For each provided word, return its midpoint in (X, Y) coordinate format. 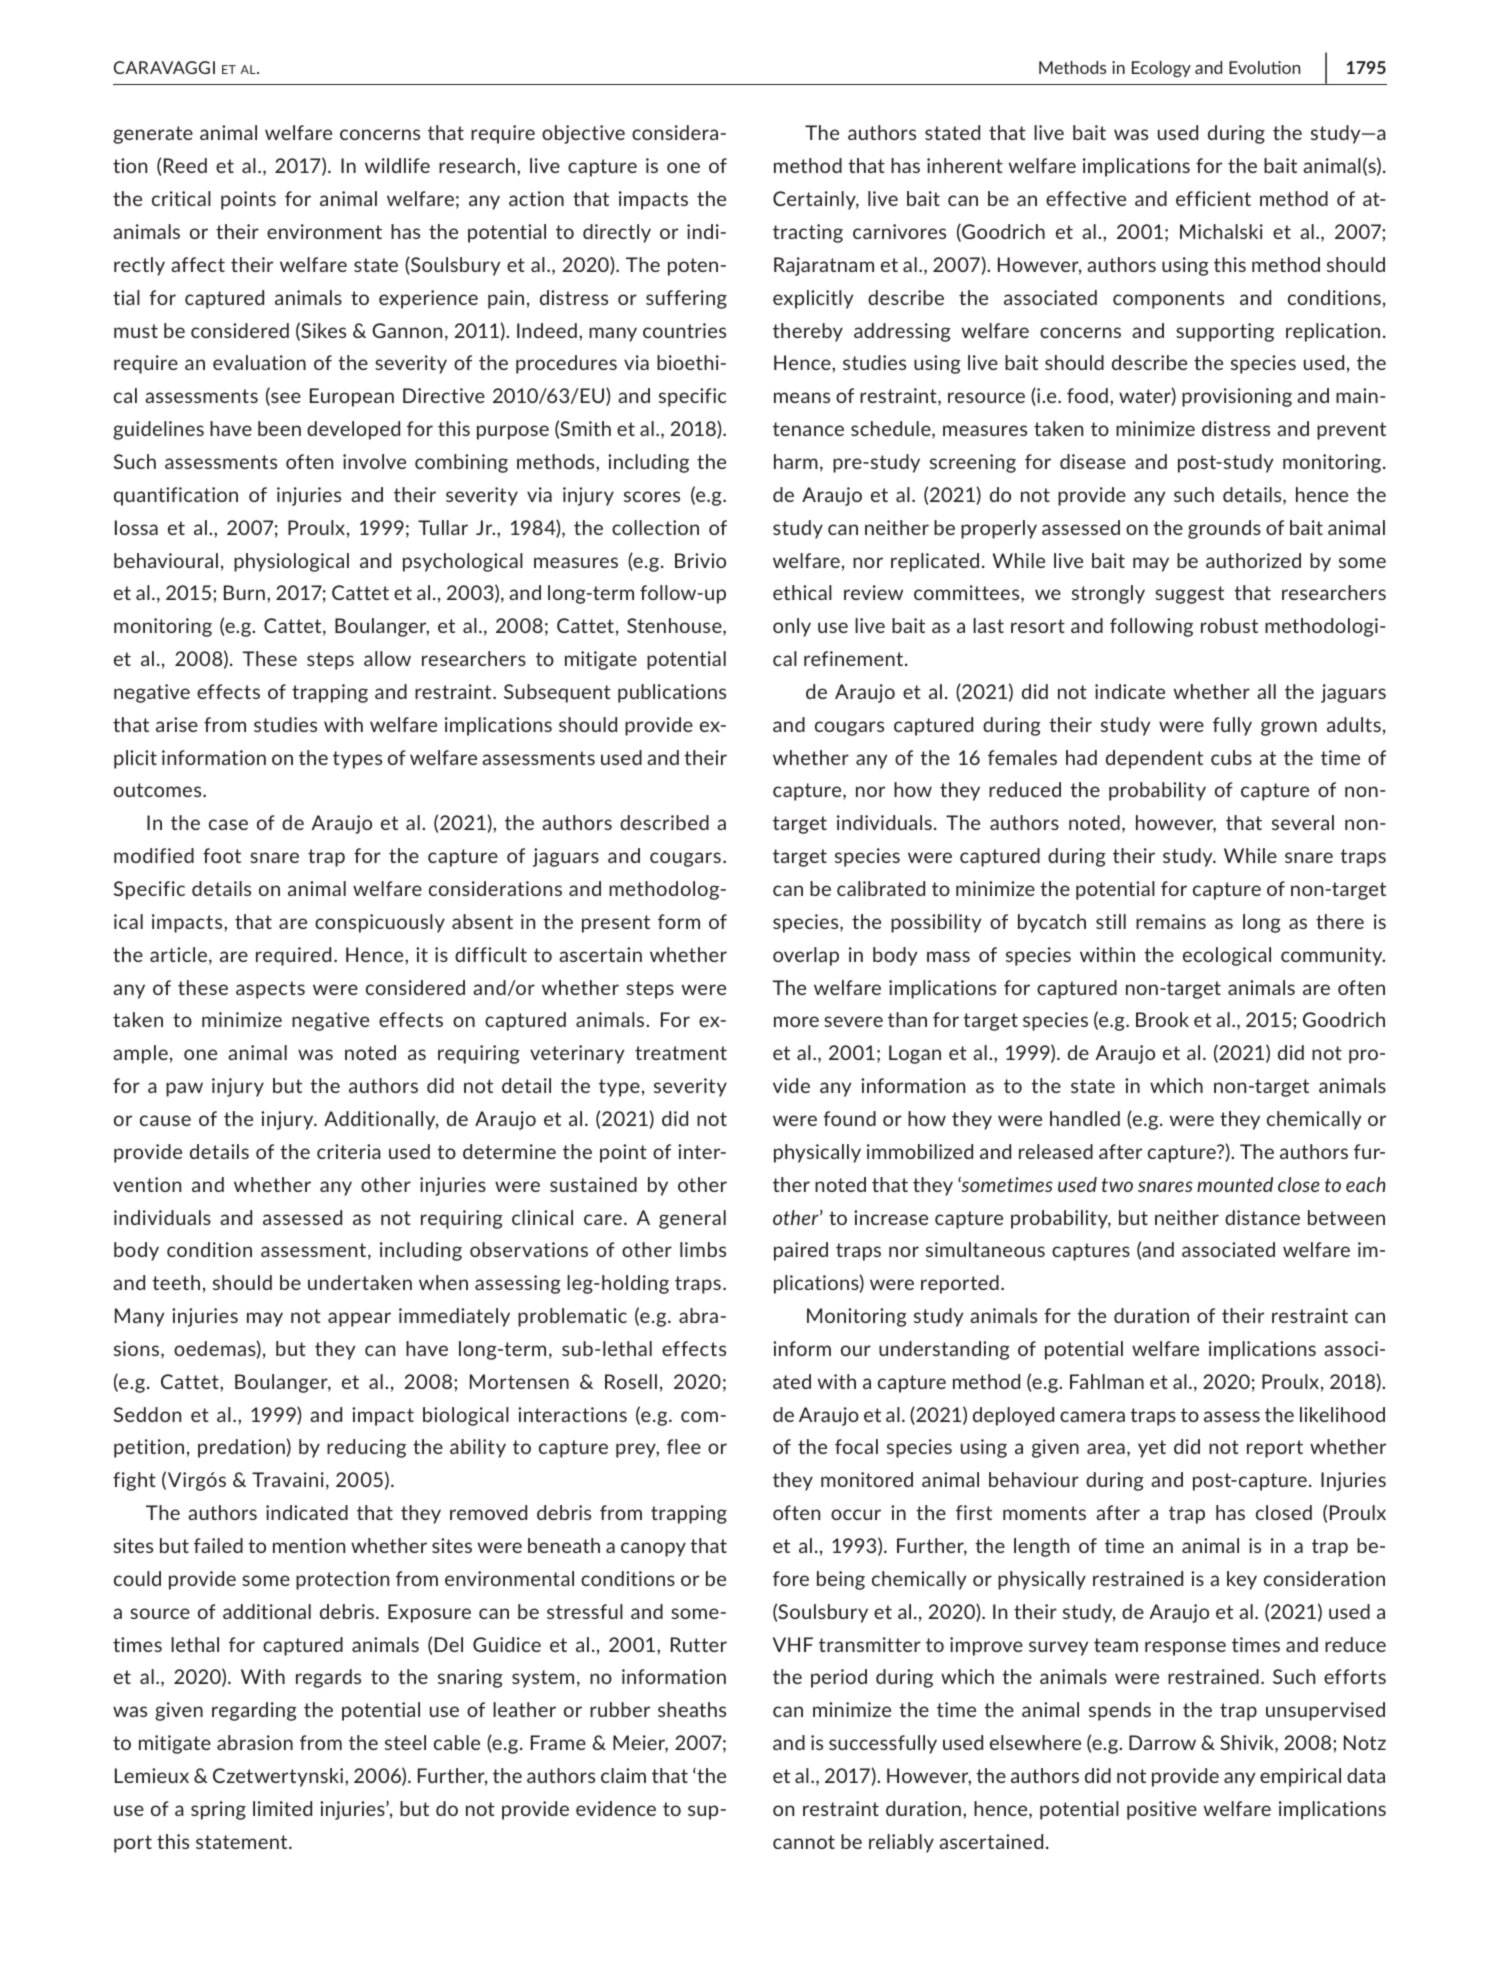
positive (1162, 1810)
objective (583, 134)
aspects (270, 990)
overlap (806, 956)
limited (282, 1808)
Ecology (1161, 69)
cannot (804, 1842)
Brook (1162, 1019)
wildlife (397, 165)
